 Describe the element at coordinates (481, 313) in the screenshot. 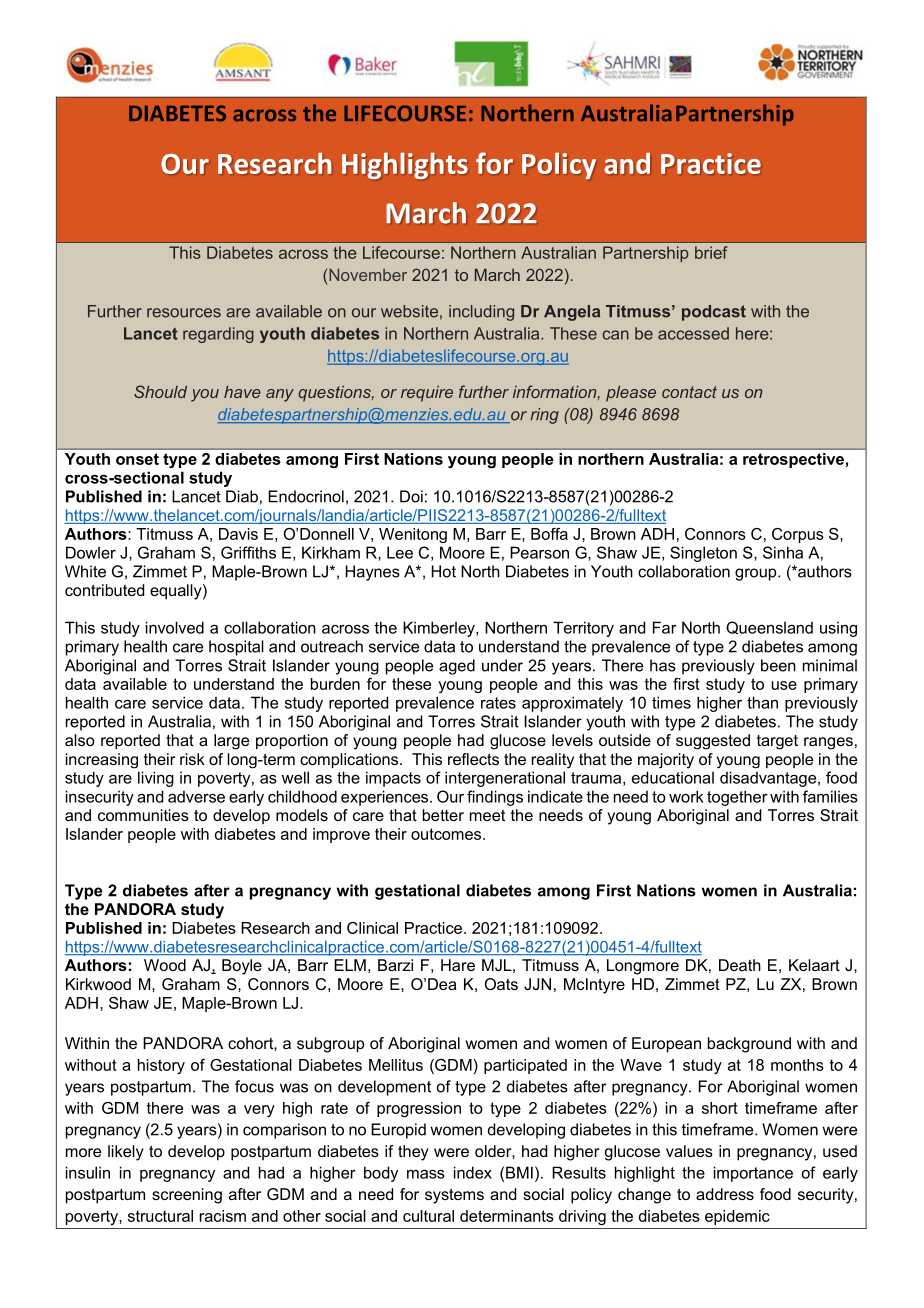

I see `including` at that location.
